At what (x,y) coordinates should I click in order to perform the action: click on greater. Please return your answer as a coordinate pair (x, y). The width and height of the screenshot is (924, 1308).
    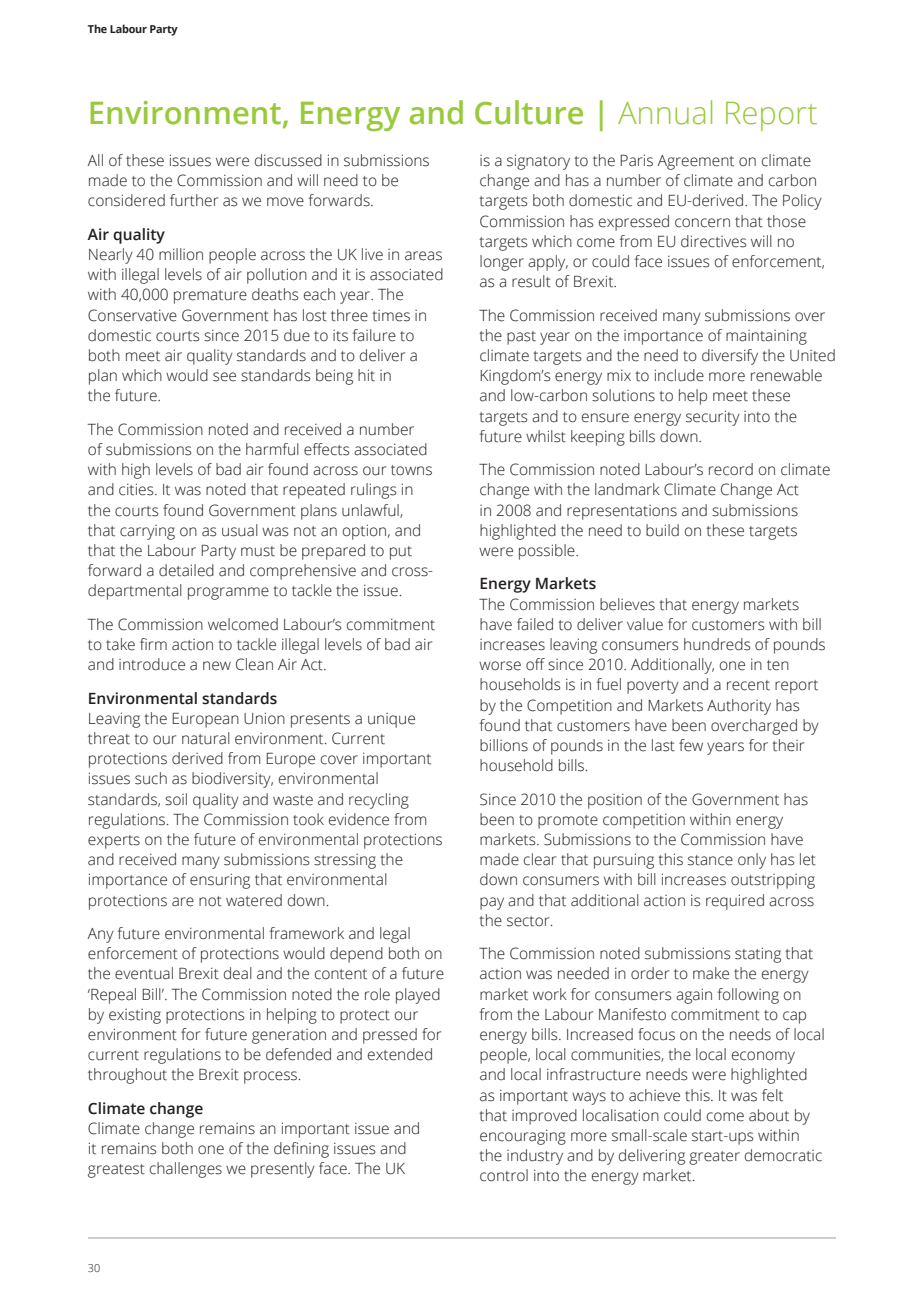
    Looking at the image, I should click on (714, 1158).
